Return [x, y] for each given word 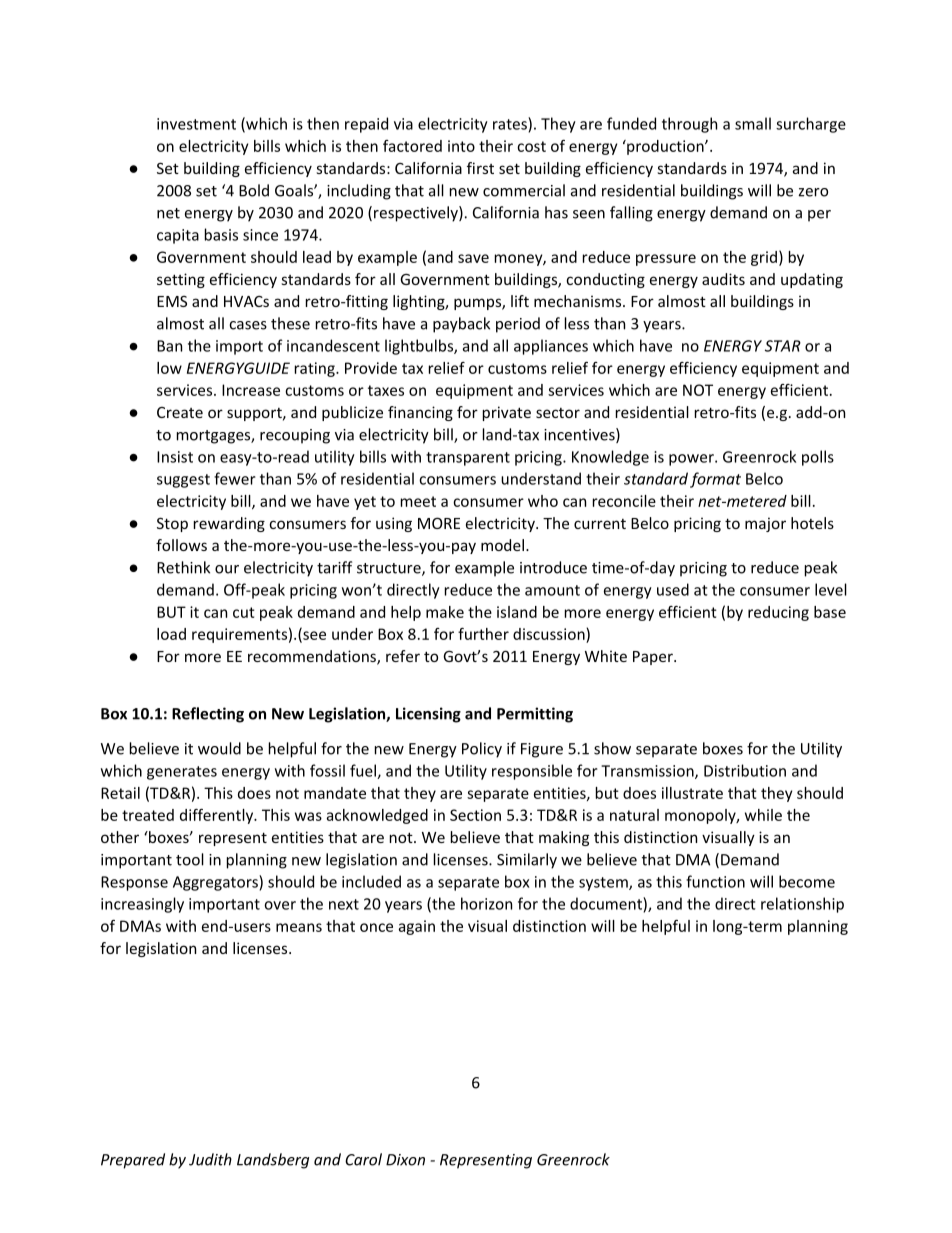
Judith [210, 1159]
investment [196, 124]
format [715, 480]
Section [475, 815]
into [461, 146]
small [753, 123]
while [763, 815]
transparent [468, 459]
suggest [183, 481]
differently [218, 816]
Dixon [405, 1160]
